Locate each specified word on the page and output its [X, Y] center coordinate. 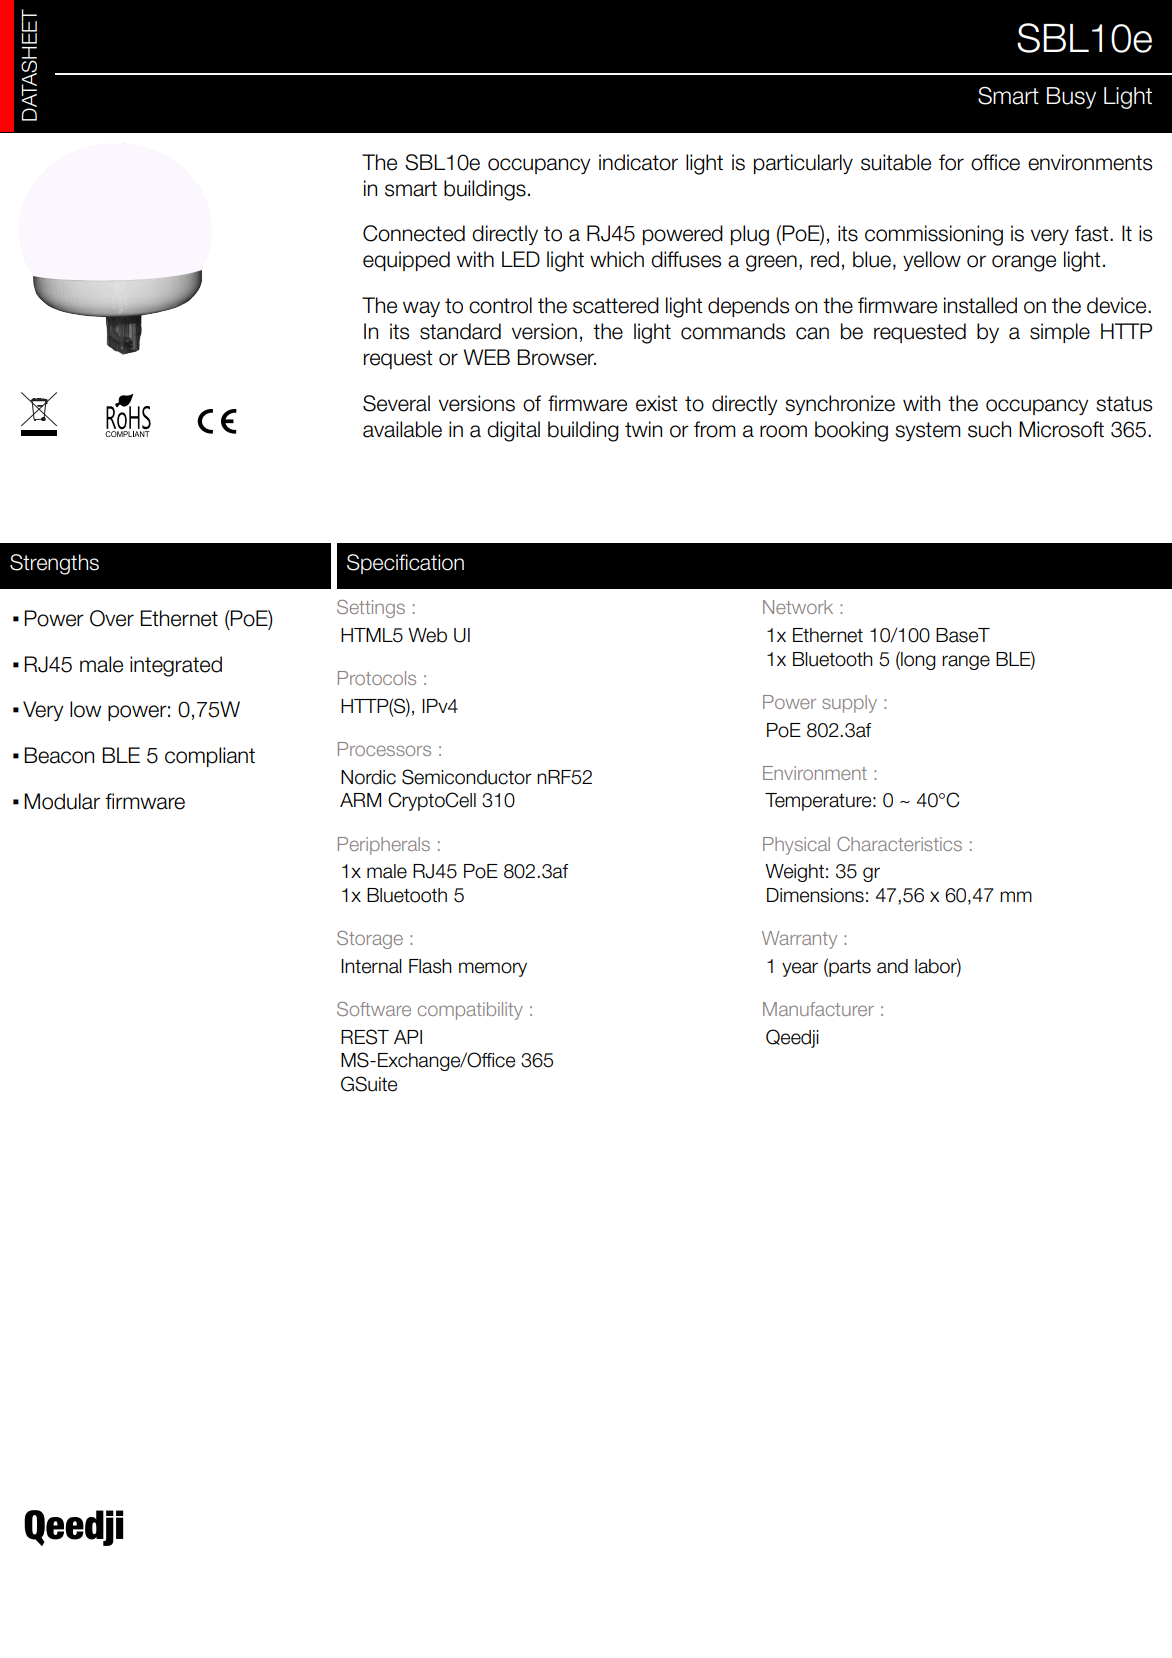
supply [849, 704]
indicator [638, 162]
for [951, 162]
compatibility [470, 1011]
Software [374, 1009]
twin [643, 429]
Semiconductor [467, 777]
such [989, 429]
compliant [210, 757]
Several [396, 403]
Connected [414, 233]
